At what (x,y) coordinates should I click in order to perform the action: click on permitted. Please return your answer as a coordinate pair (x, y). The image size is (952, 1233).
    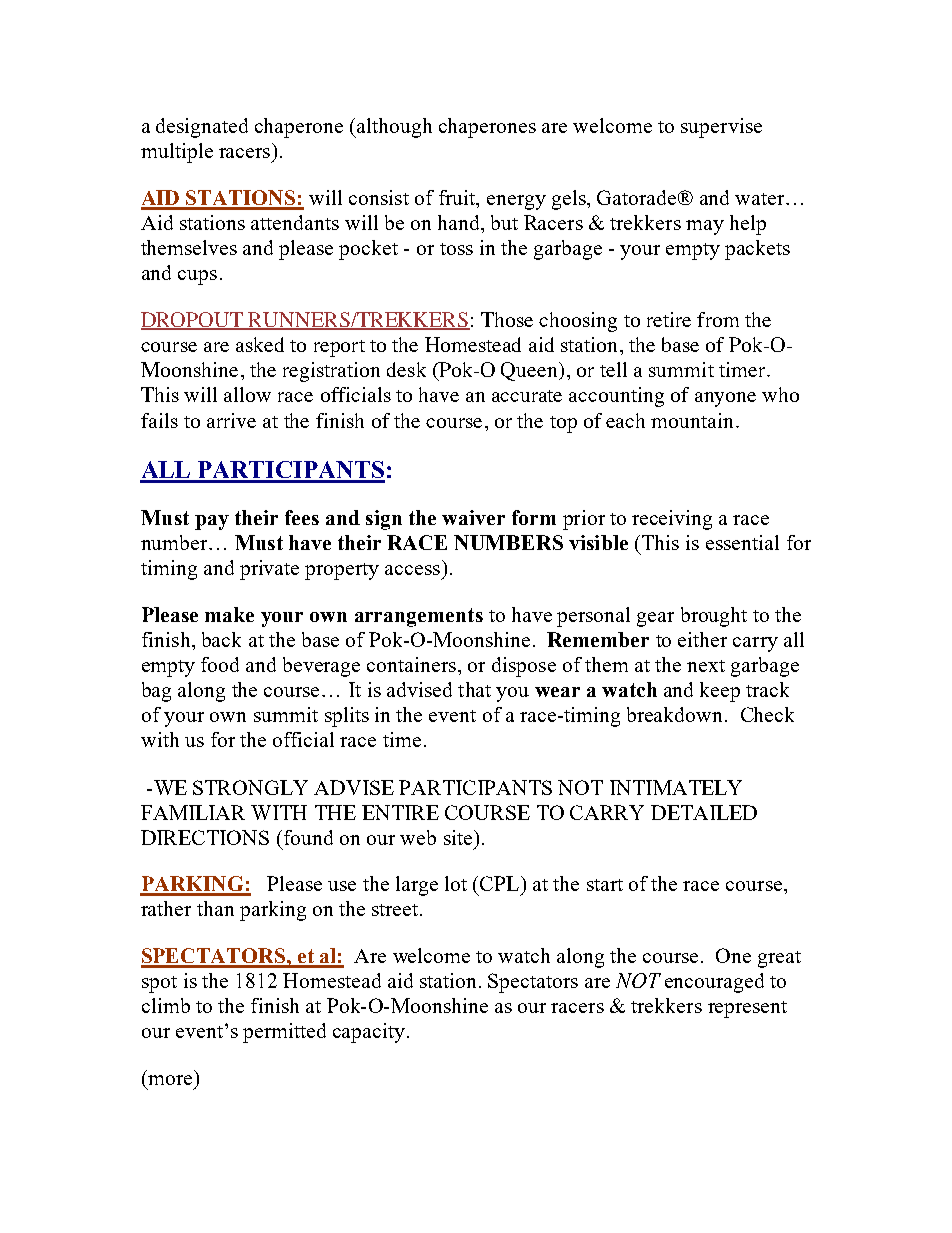
    Looking at the image, I should click on (284, 1033).
